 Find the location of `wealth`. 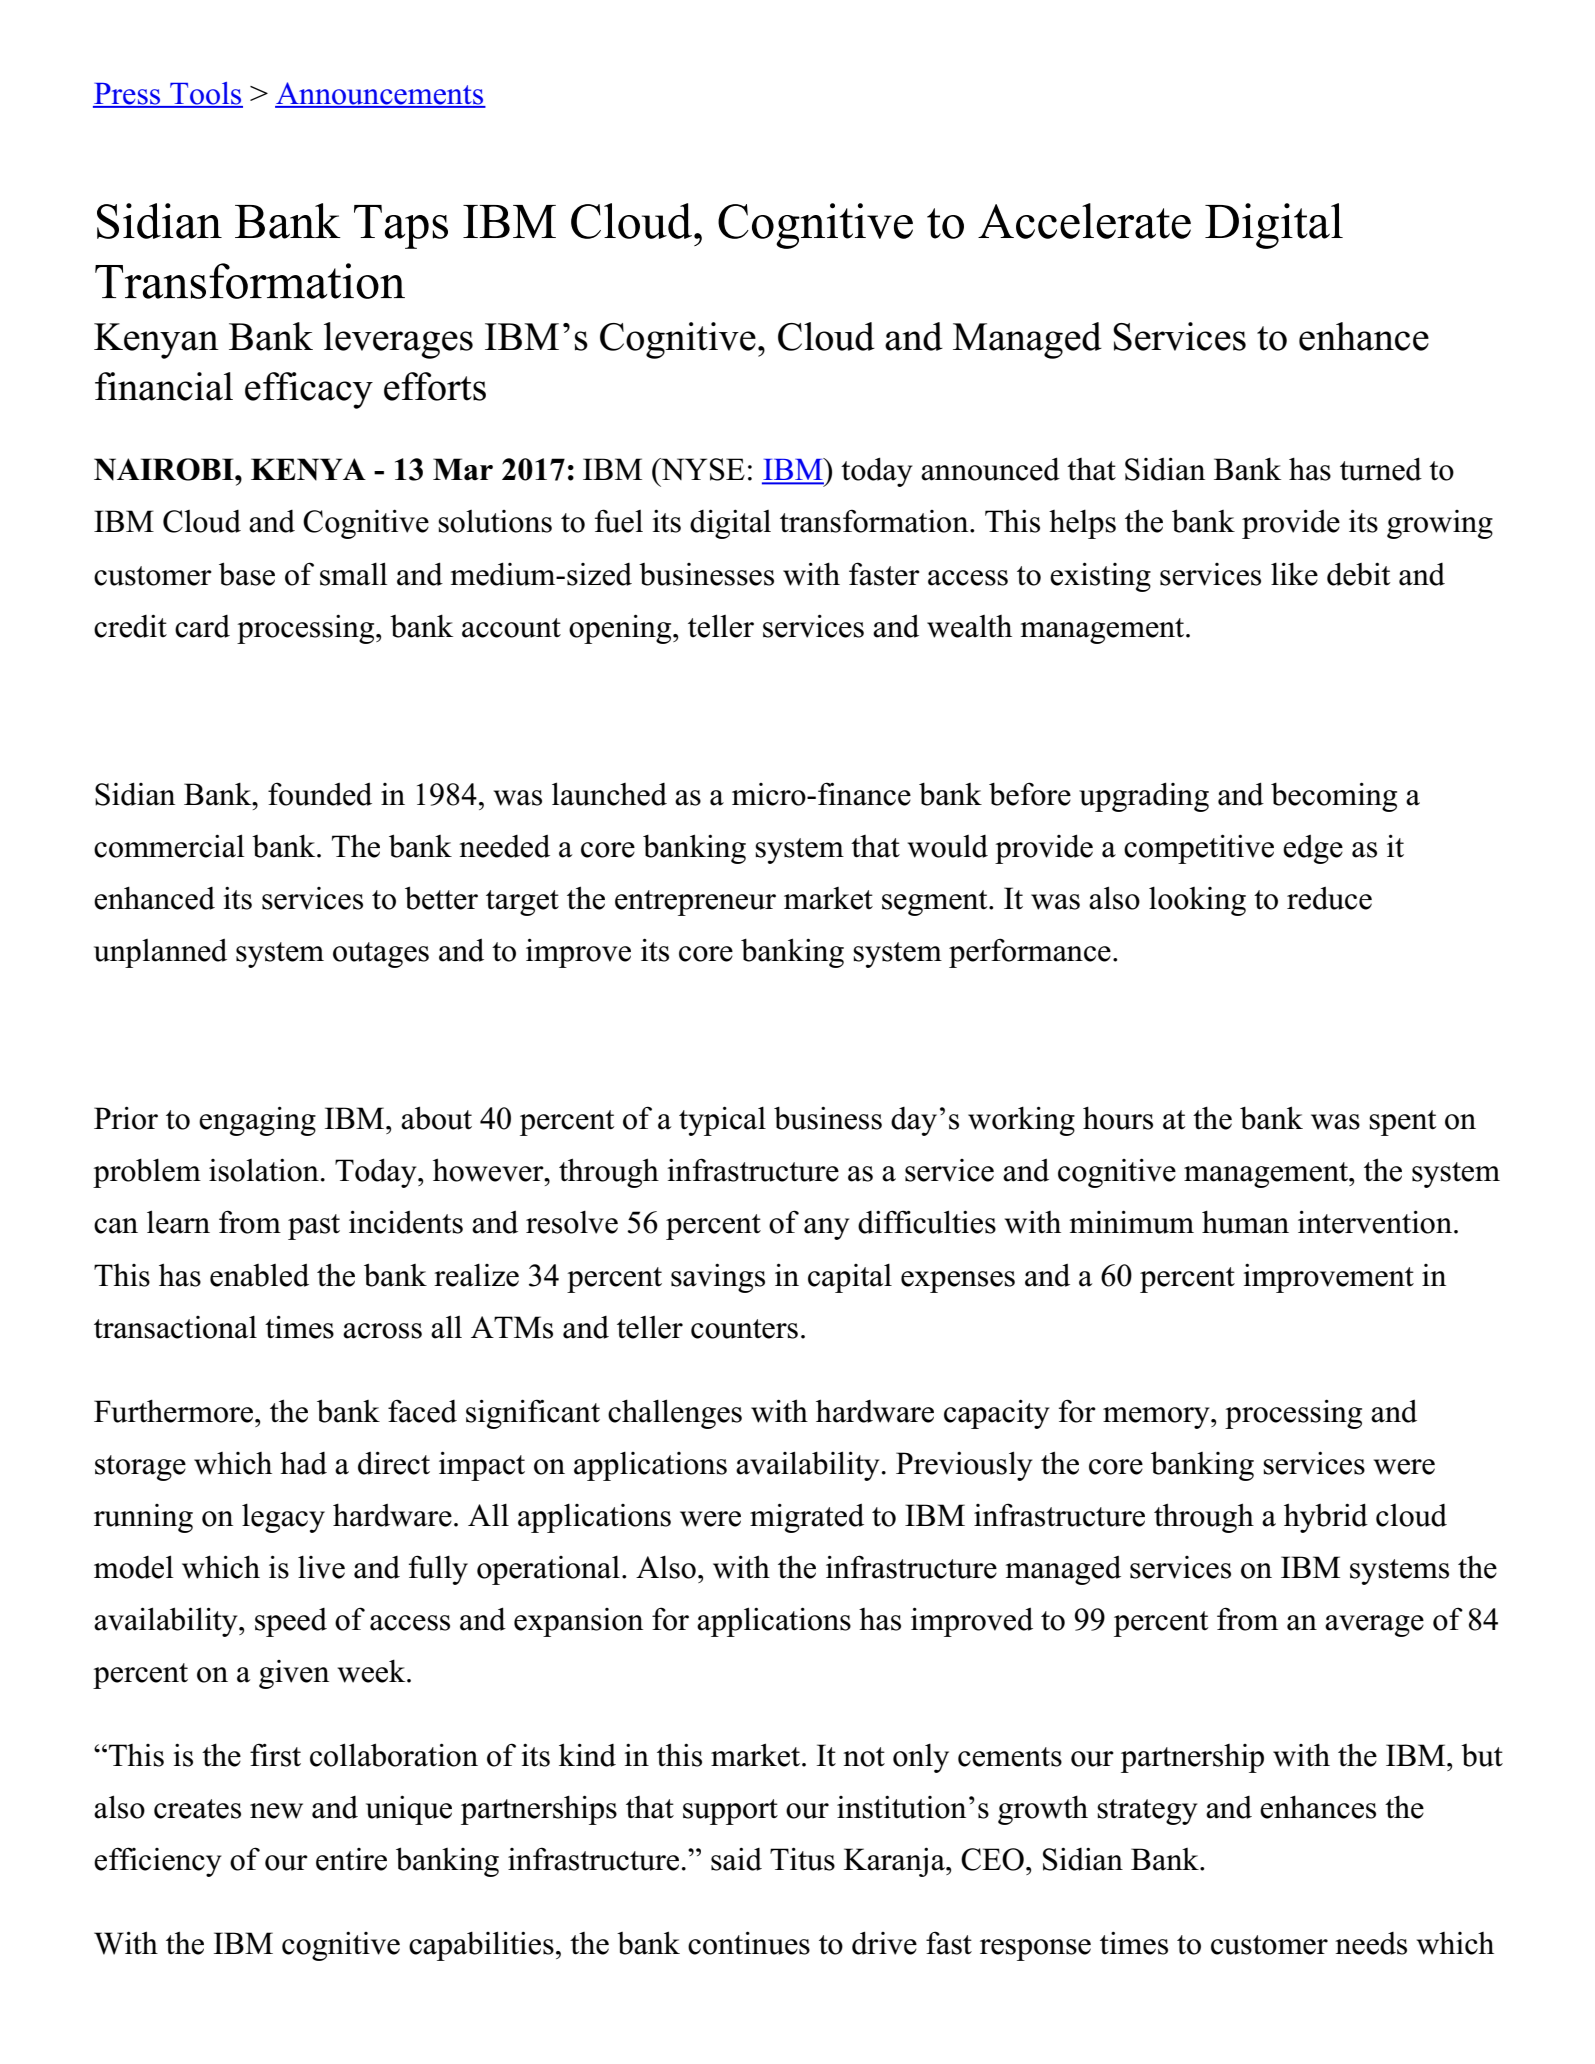

wealth is located at coordinates (969, 626).
